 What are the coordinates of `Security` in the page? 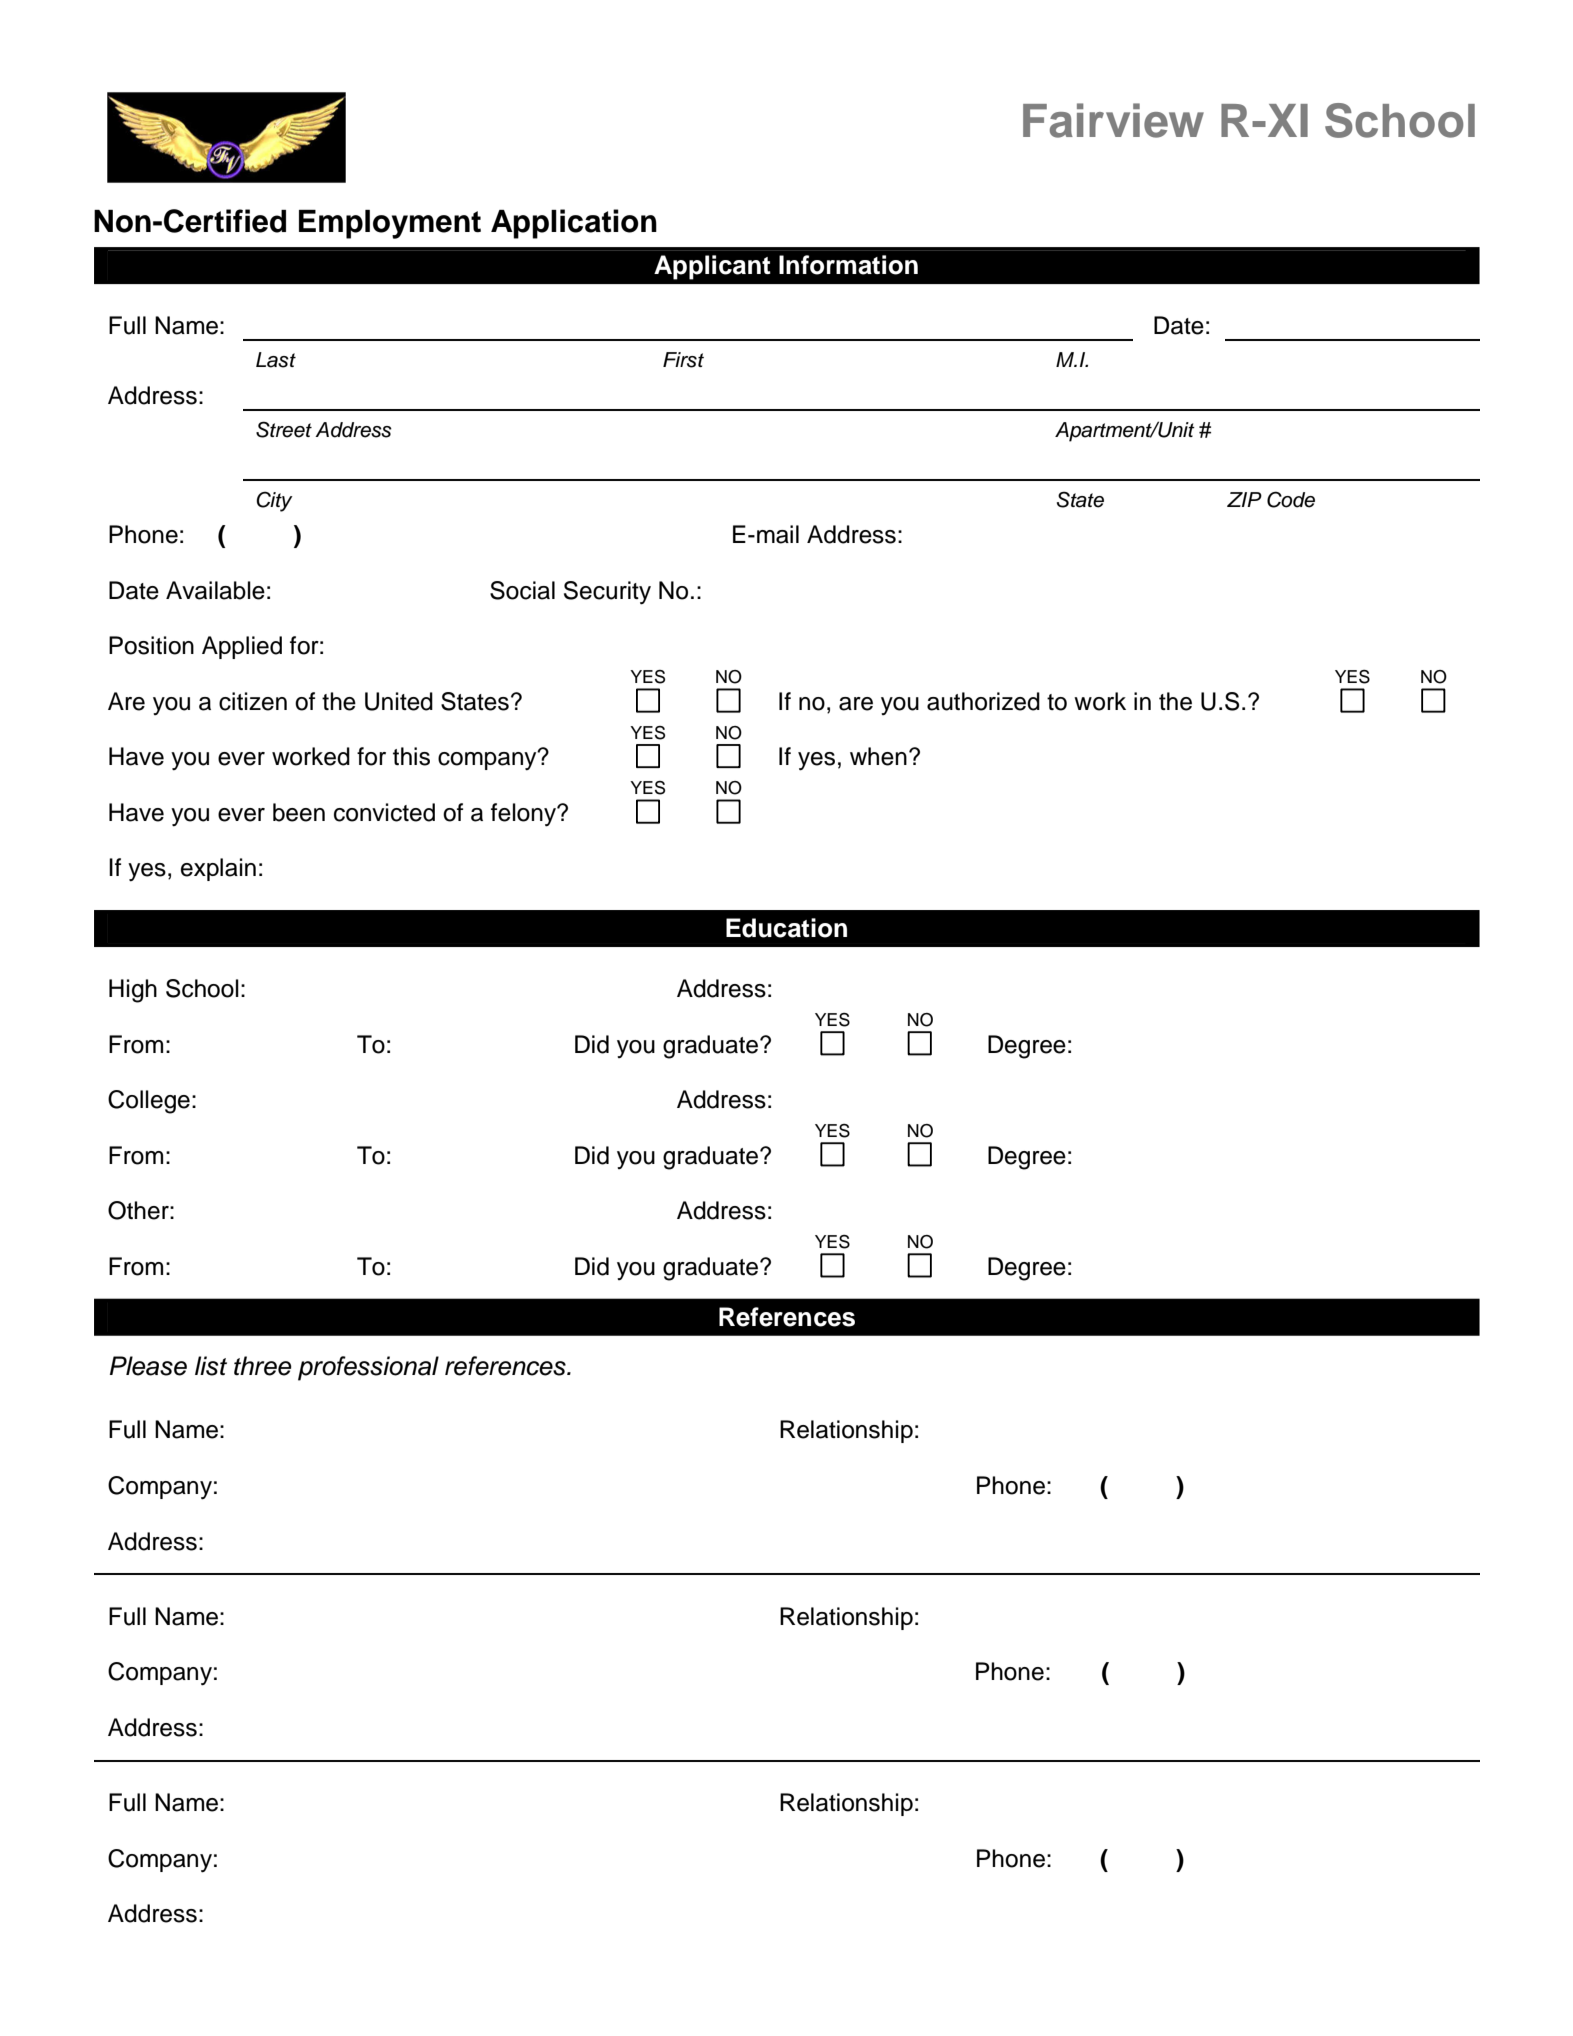 It's located at (607, 593).
